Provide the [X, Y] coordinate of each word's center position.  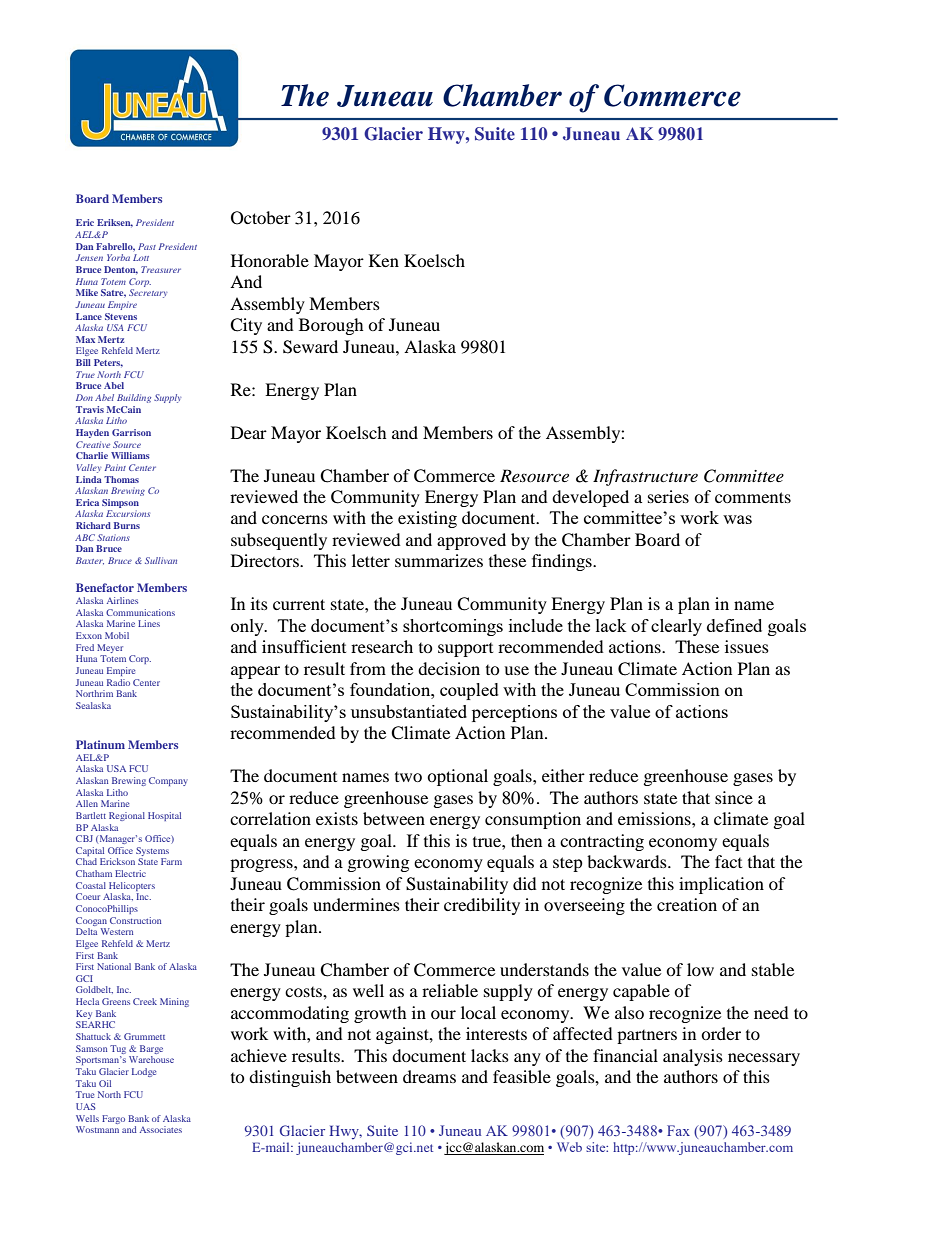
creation [687, 904]
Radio [118, 682]
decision [449, 668]
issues [747, 646]
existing [427, 519]
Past [147, 246]
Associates [161, 1129]
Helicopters [132, 886]
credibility [482, 906]
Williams [130, 455]
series [668, 496]
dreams [429, 1076]
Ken [384, 260]
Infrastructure [645, 477]
